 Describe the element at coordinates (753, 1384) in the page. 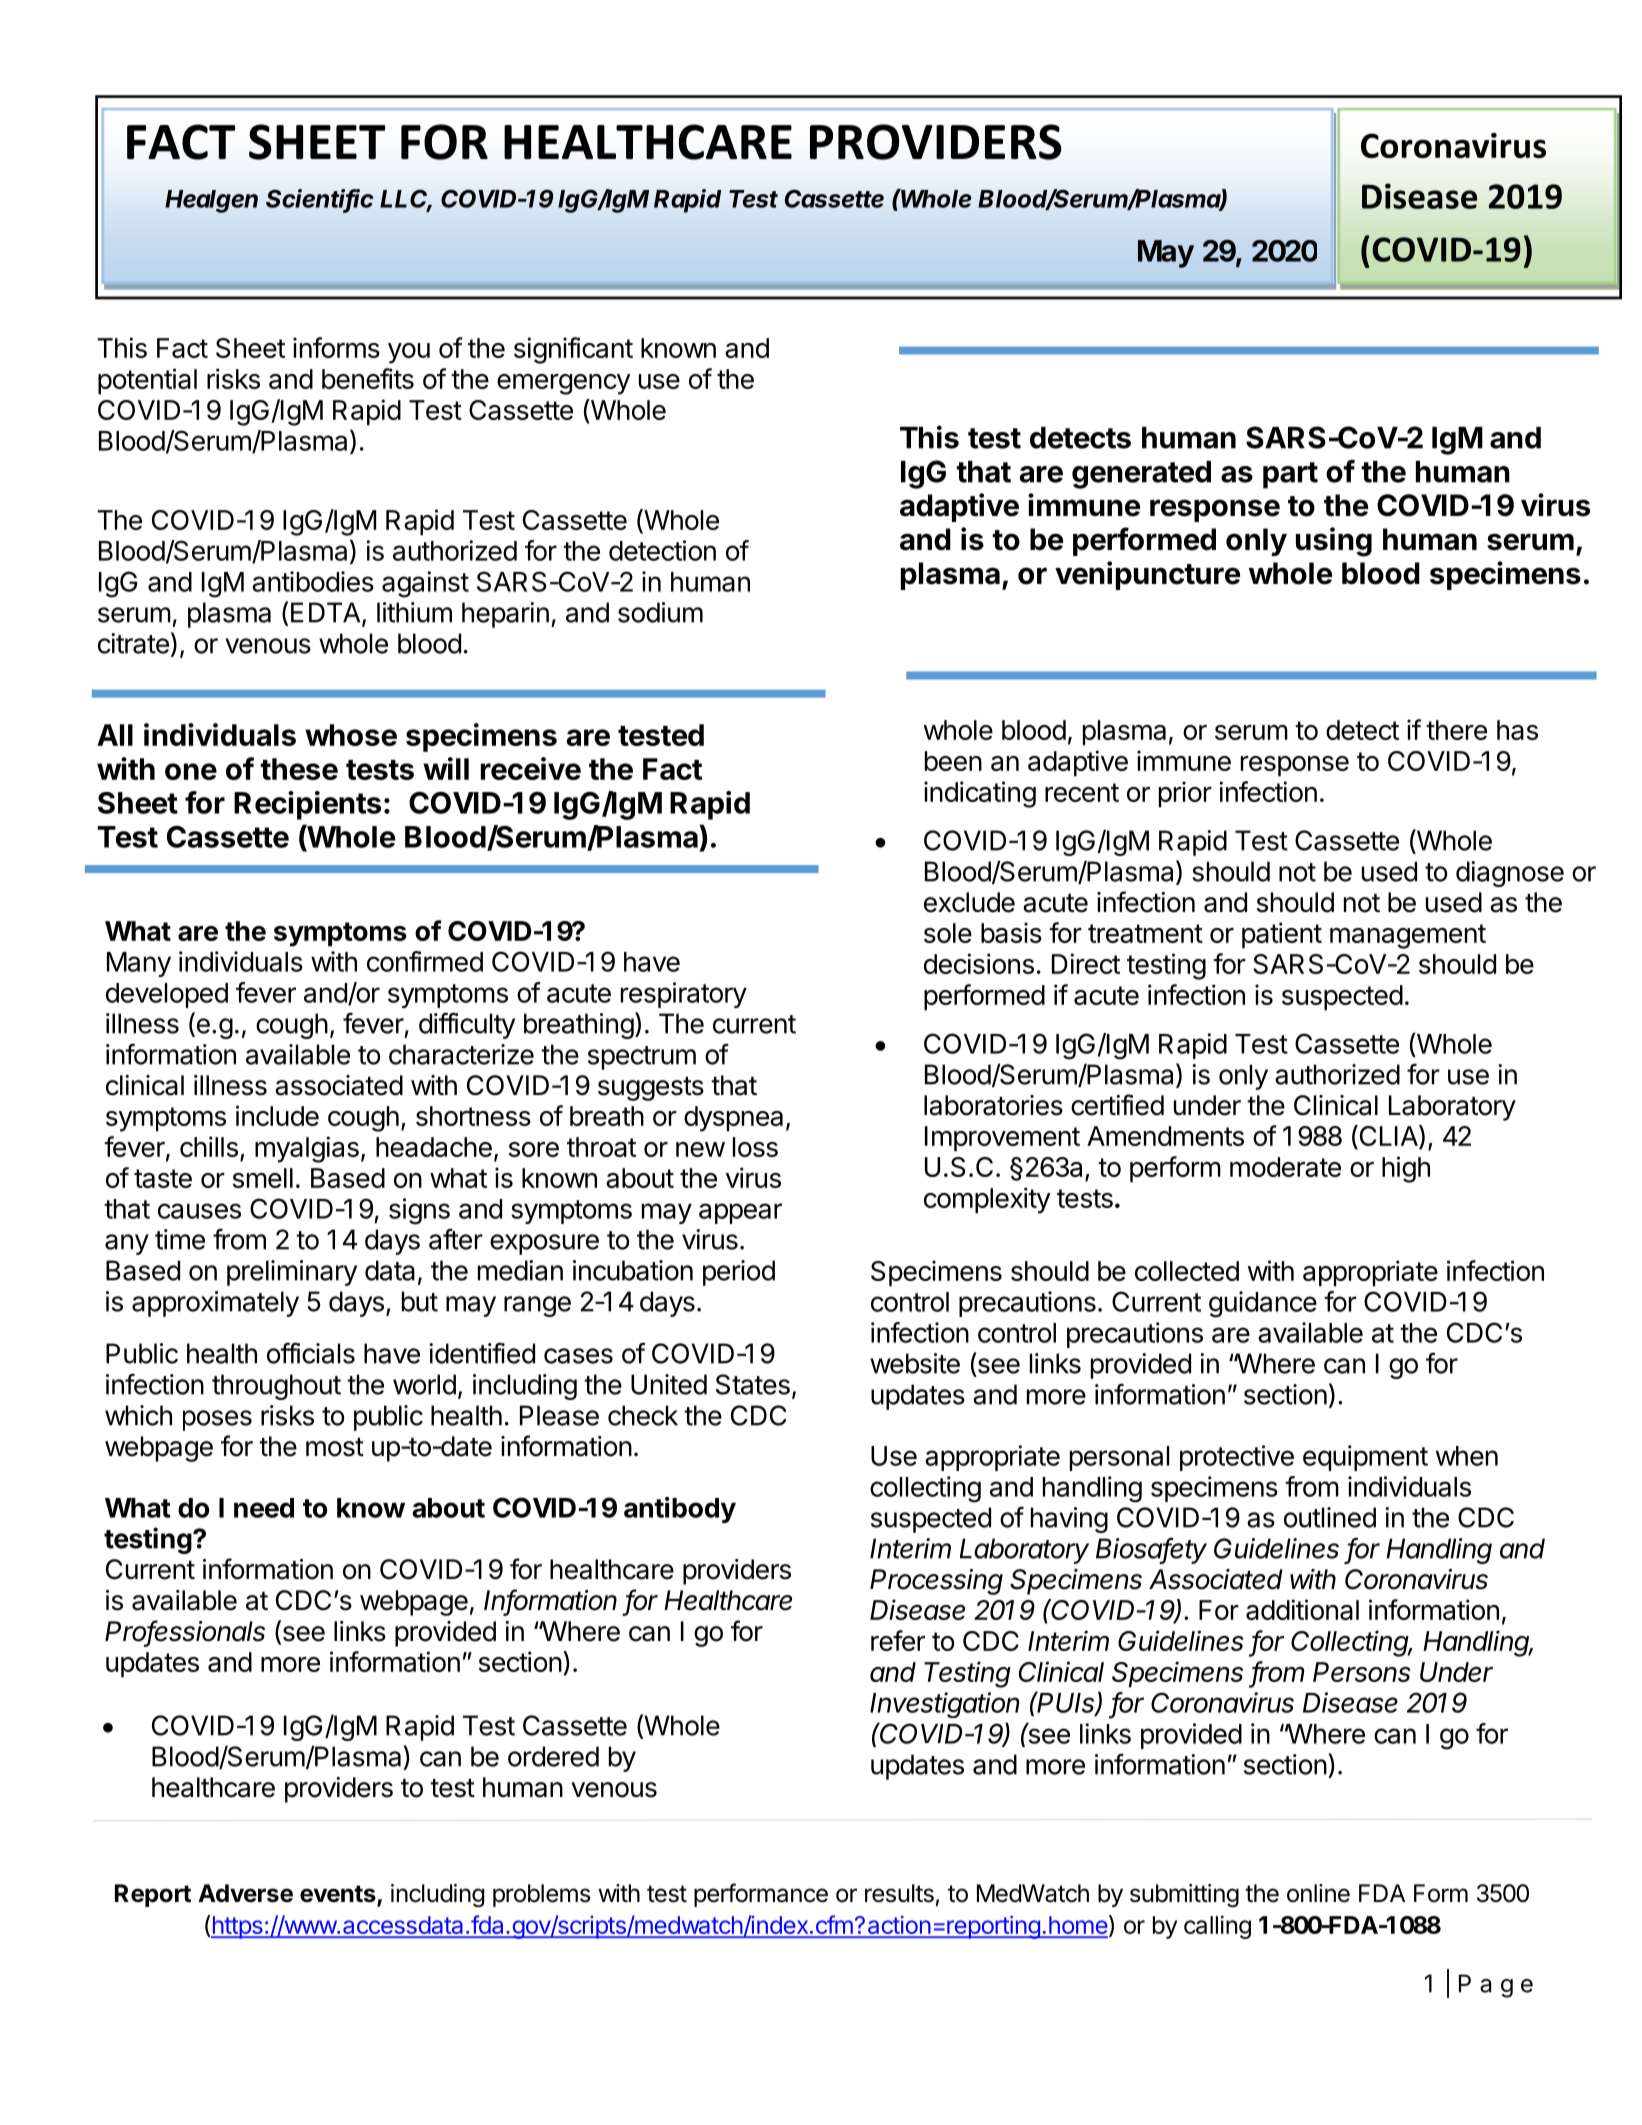

I see `States` at that location.
